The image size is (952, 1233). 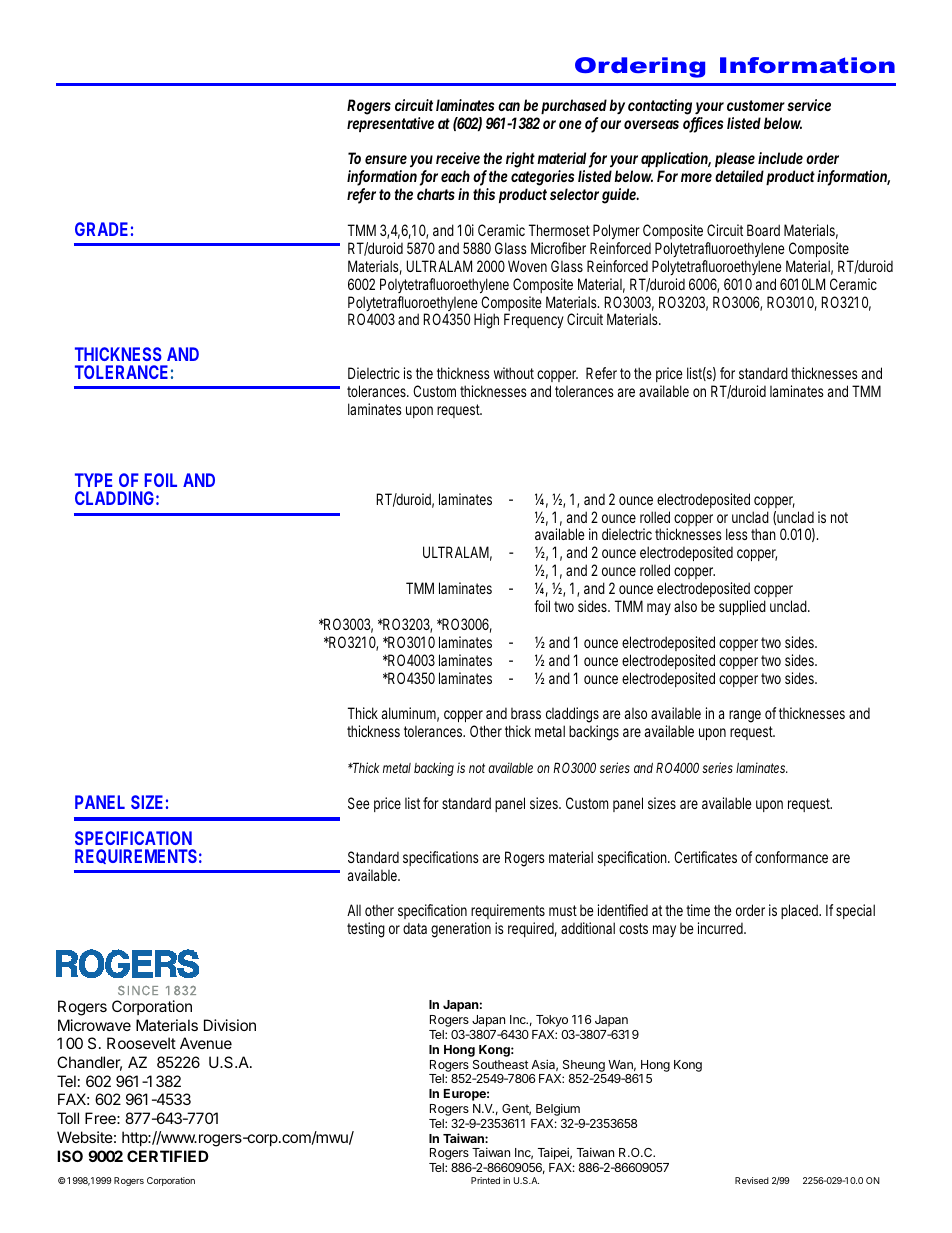 I want to click on CERTIFIED, so click(x=168, y=1156).
